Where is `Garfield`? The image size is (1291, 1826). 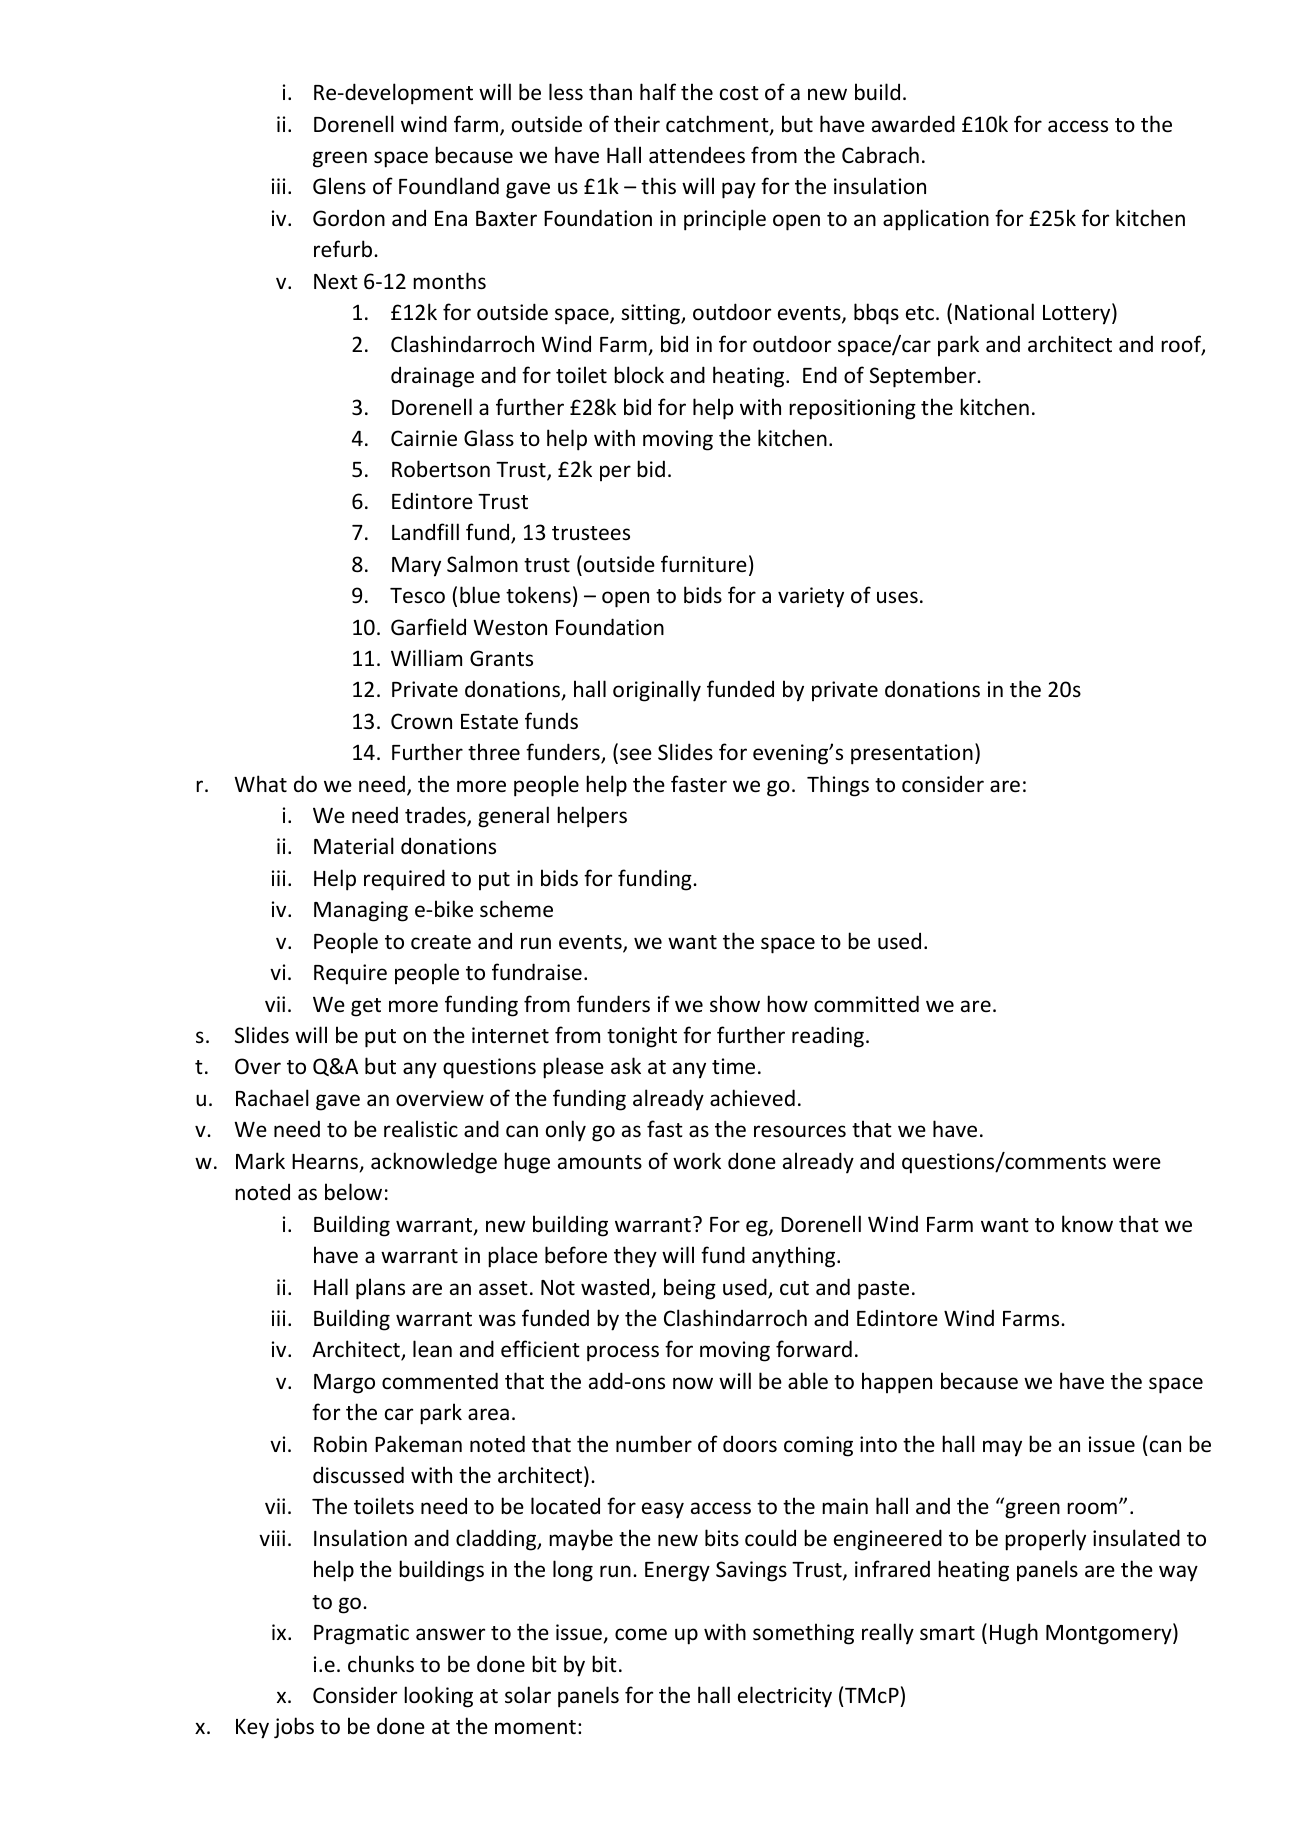
Garfield is located at coordinates (428, 627).
